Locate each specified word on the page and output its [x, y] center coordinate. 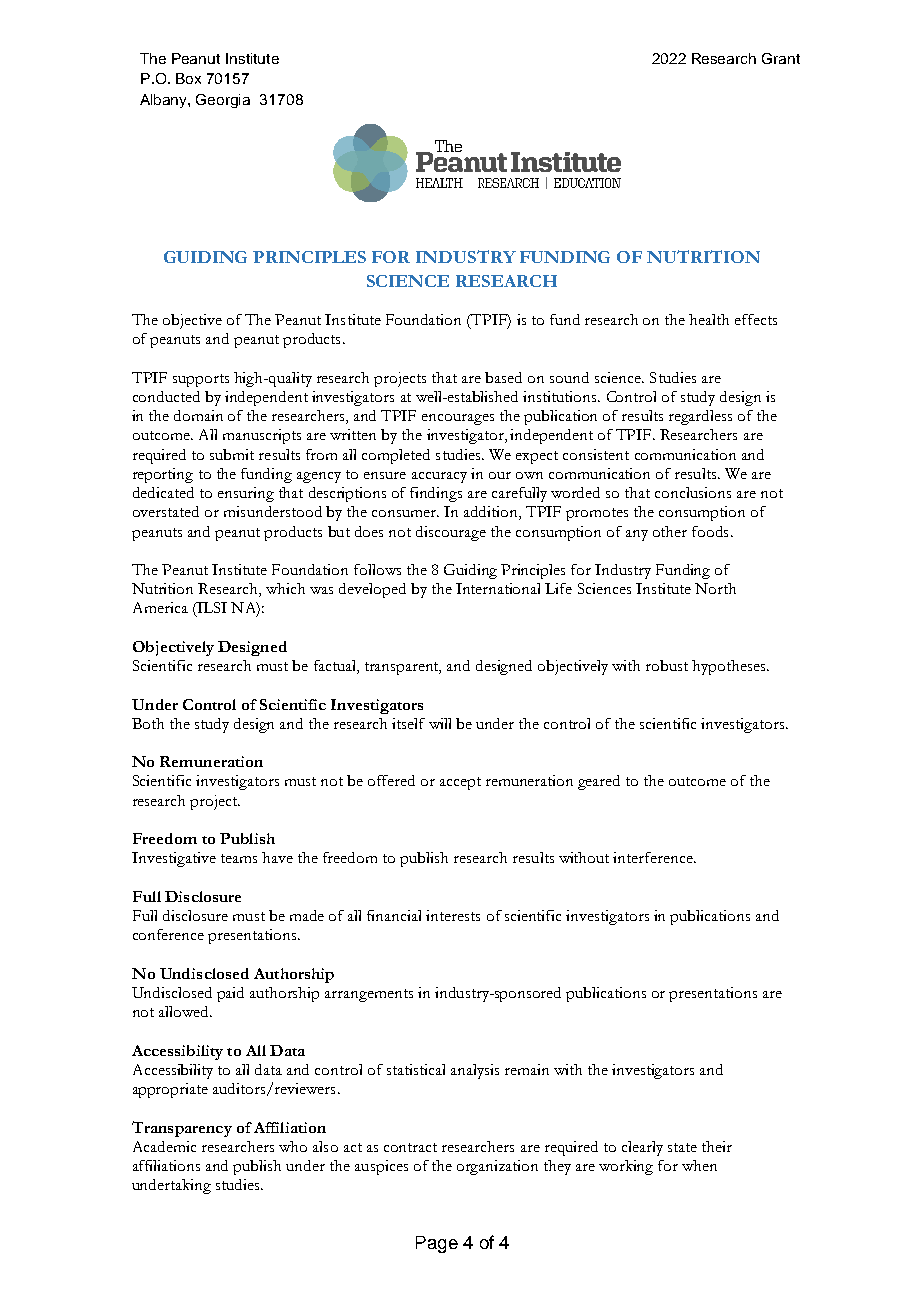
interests [453, 915]
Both [148, 723]
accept [460, 783]
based [503, 377]
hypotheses [730, 667]
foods [710, 531]
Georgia [223, 101]
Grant [781, 58]
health [709, 319]
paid [230, 994]
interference [654, 857]
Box [188, 78]
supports [201, 380]
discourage [451, 533]
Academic [164, 1146]
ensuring [246, 494]
